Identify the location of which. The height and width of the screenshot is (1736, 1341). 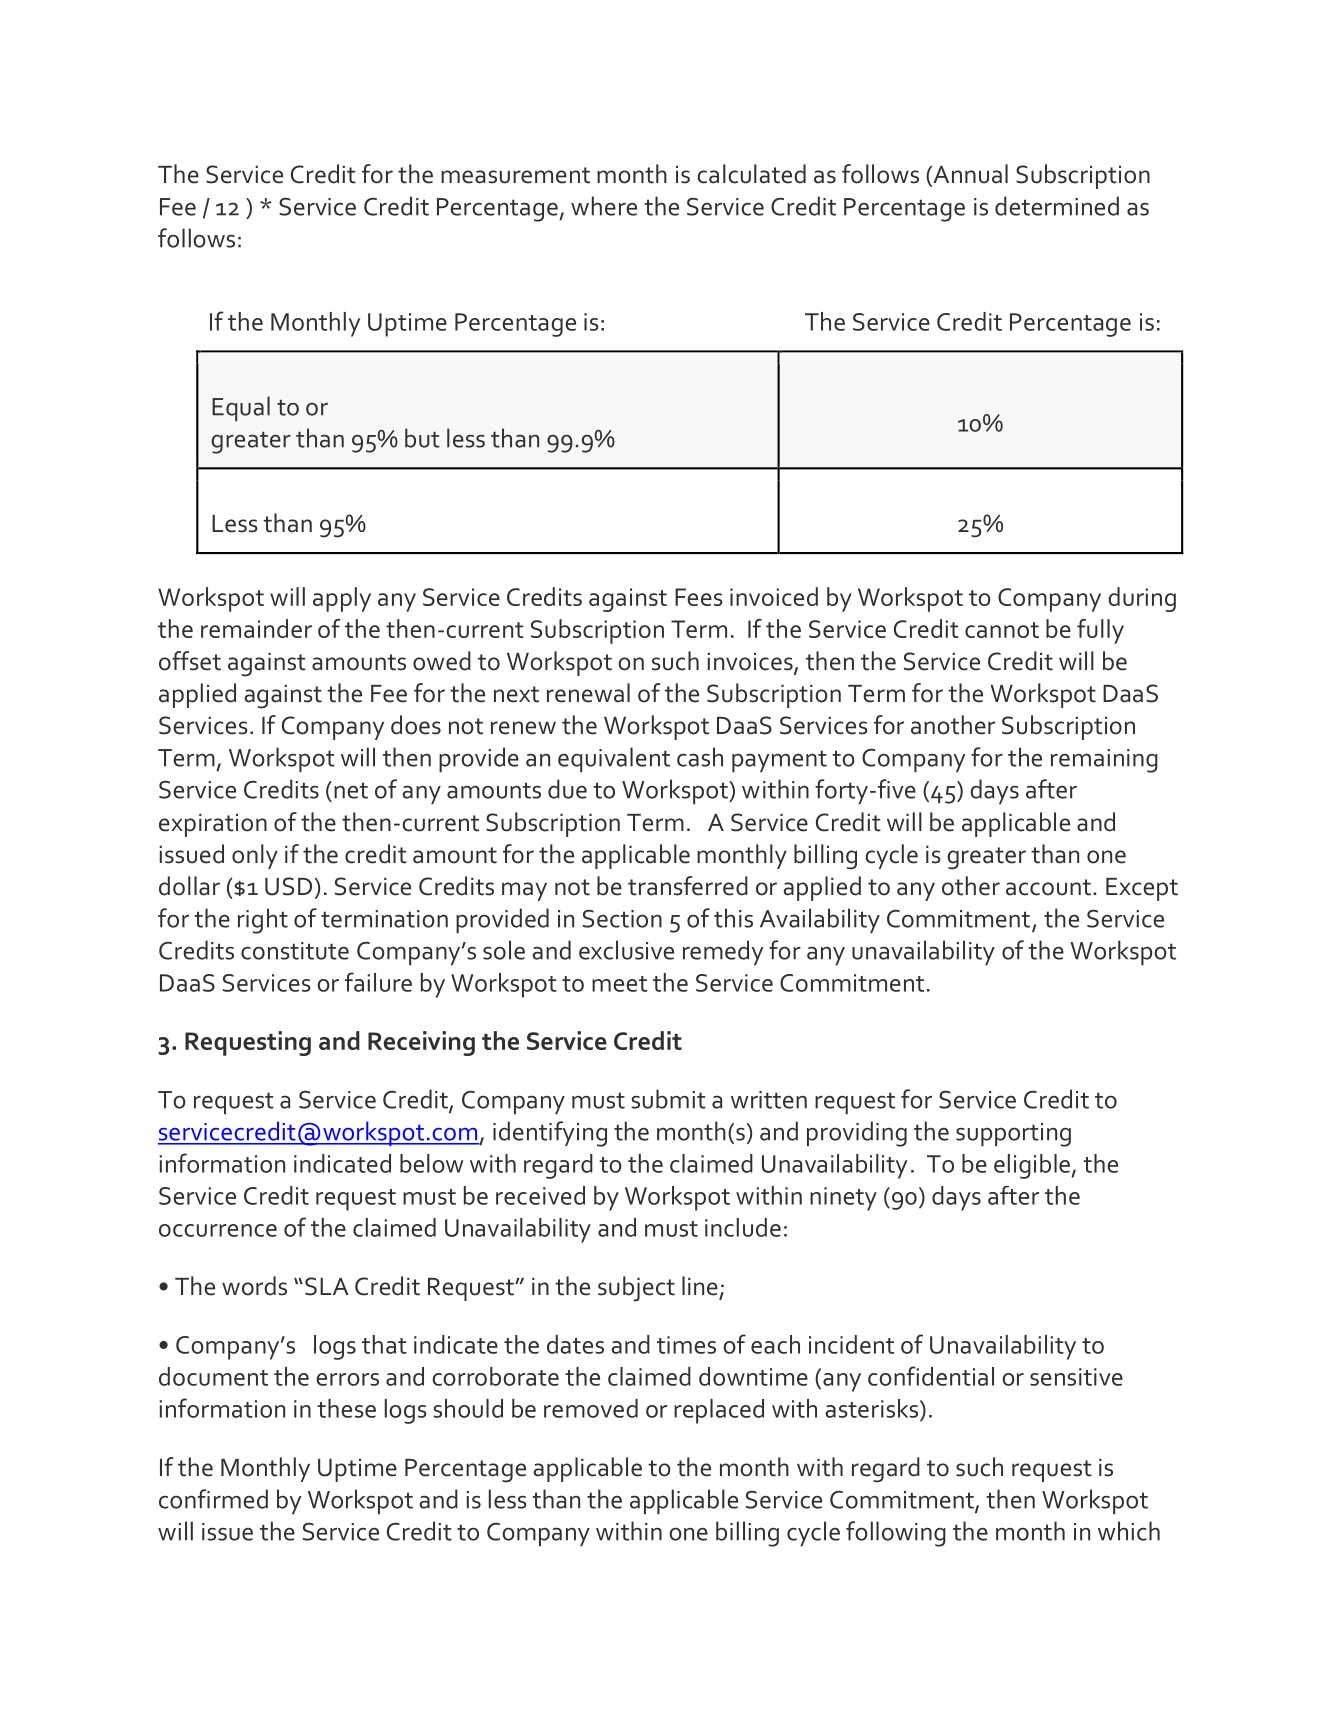
(1129, 1531).
